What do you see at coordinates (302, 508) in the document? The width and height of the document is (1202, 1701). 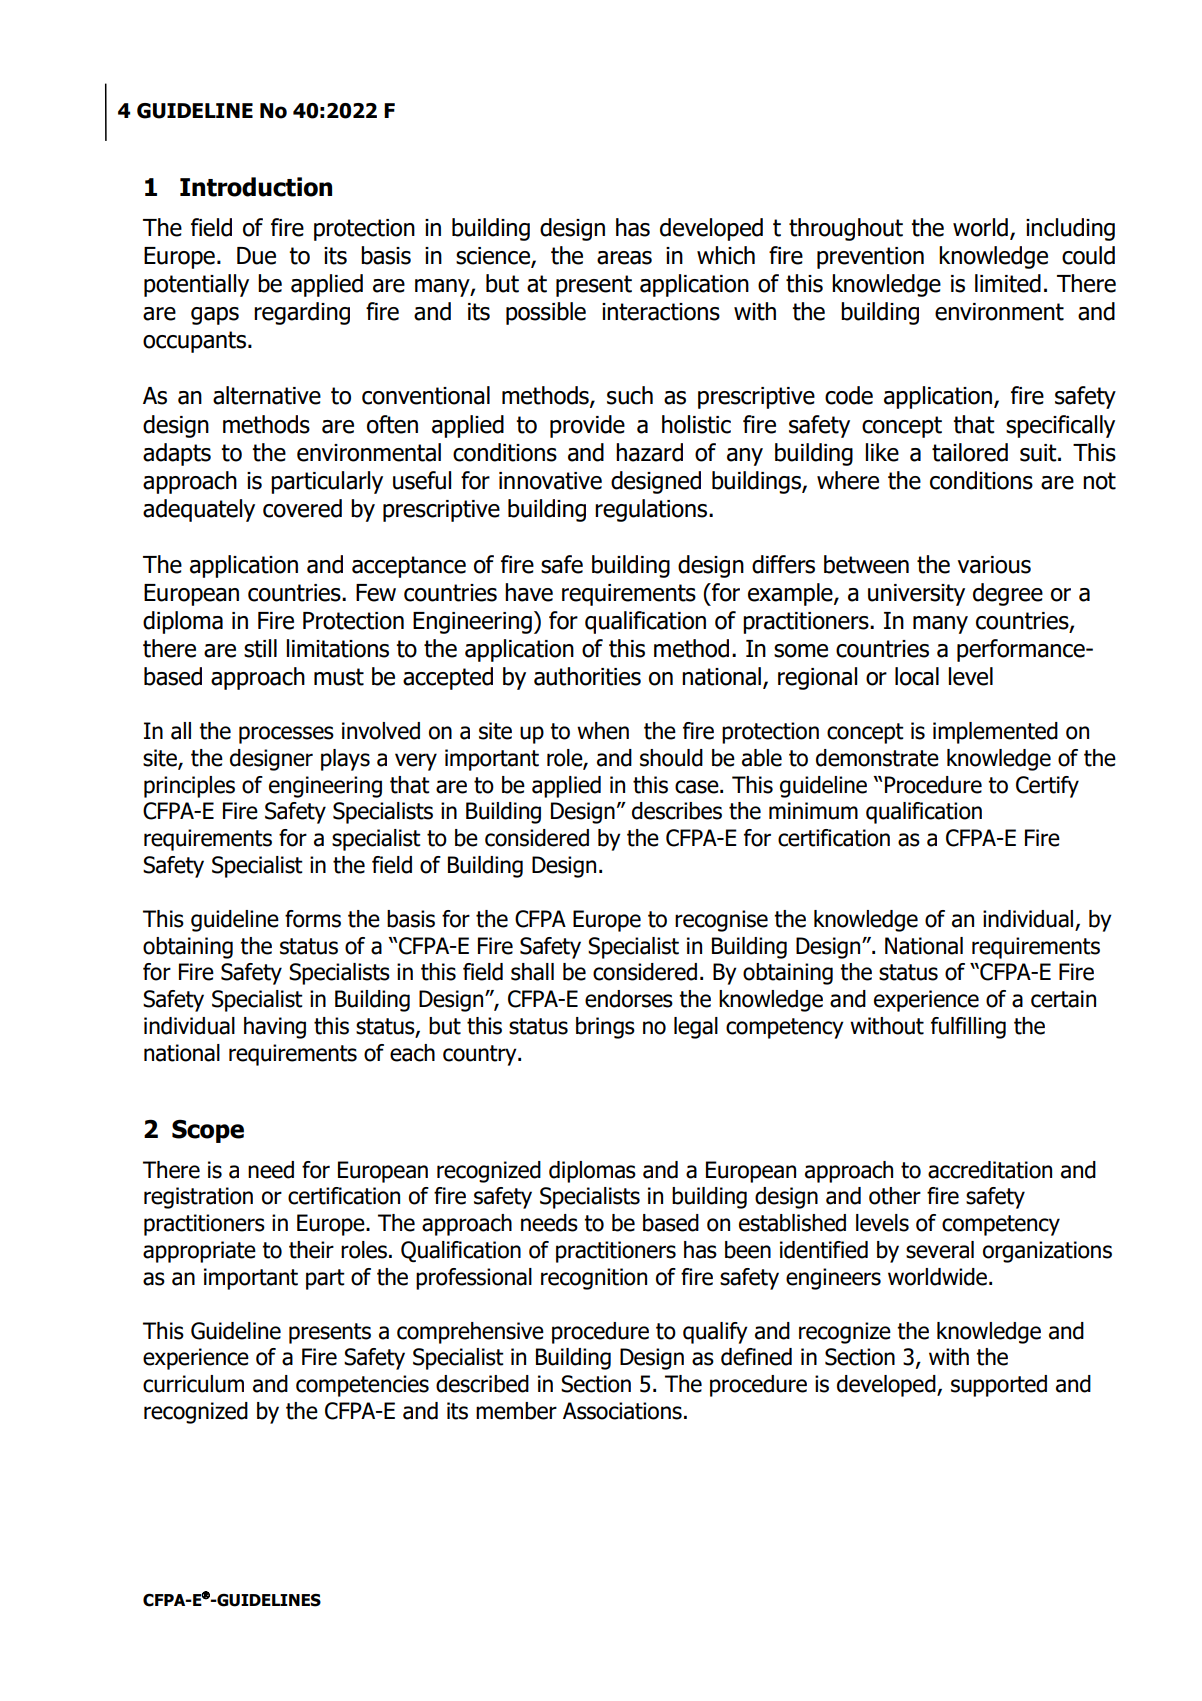 I see `covered` at bounding box center [302, 508].
